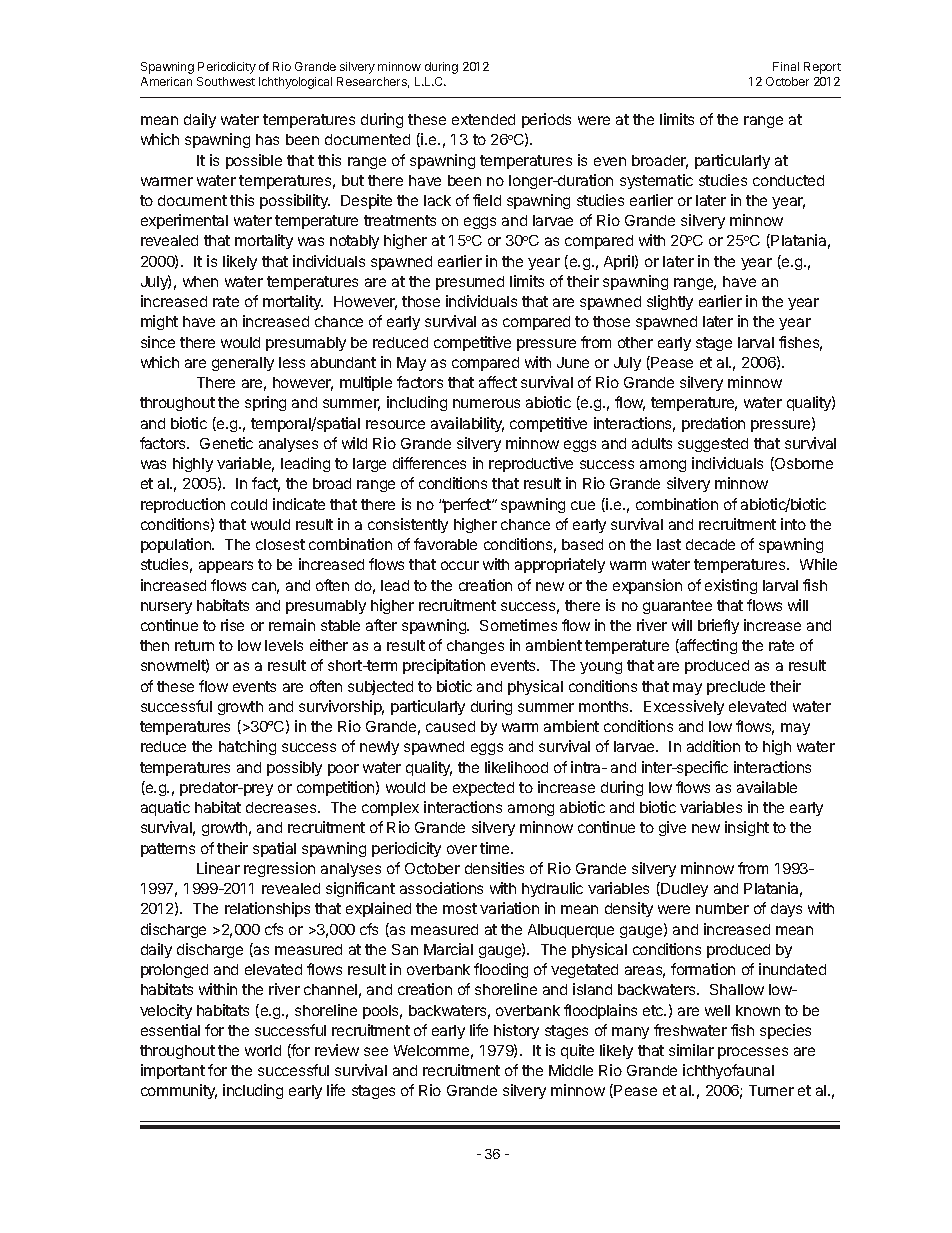 The height and width of the document is (1233, 952). What do you see at coordinates (226, 567) in the document?
I see `appears` at bounding box center [226, 567].
